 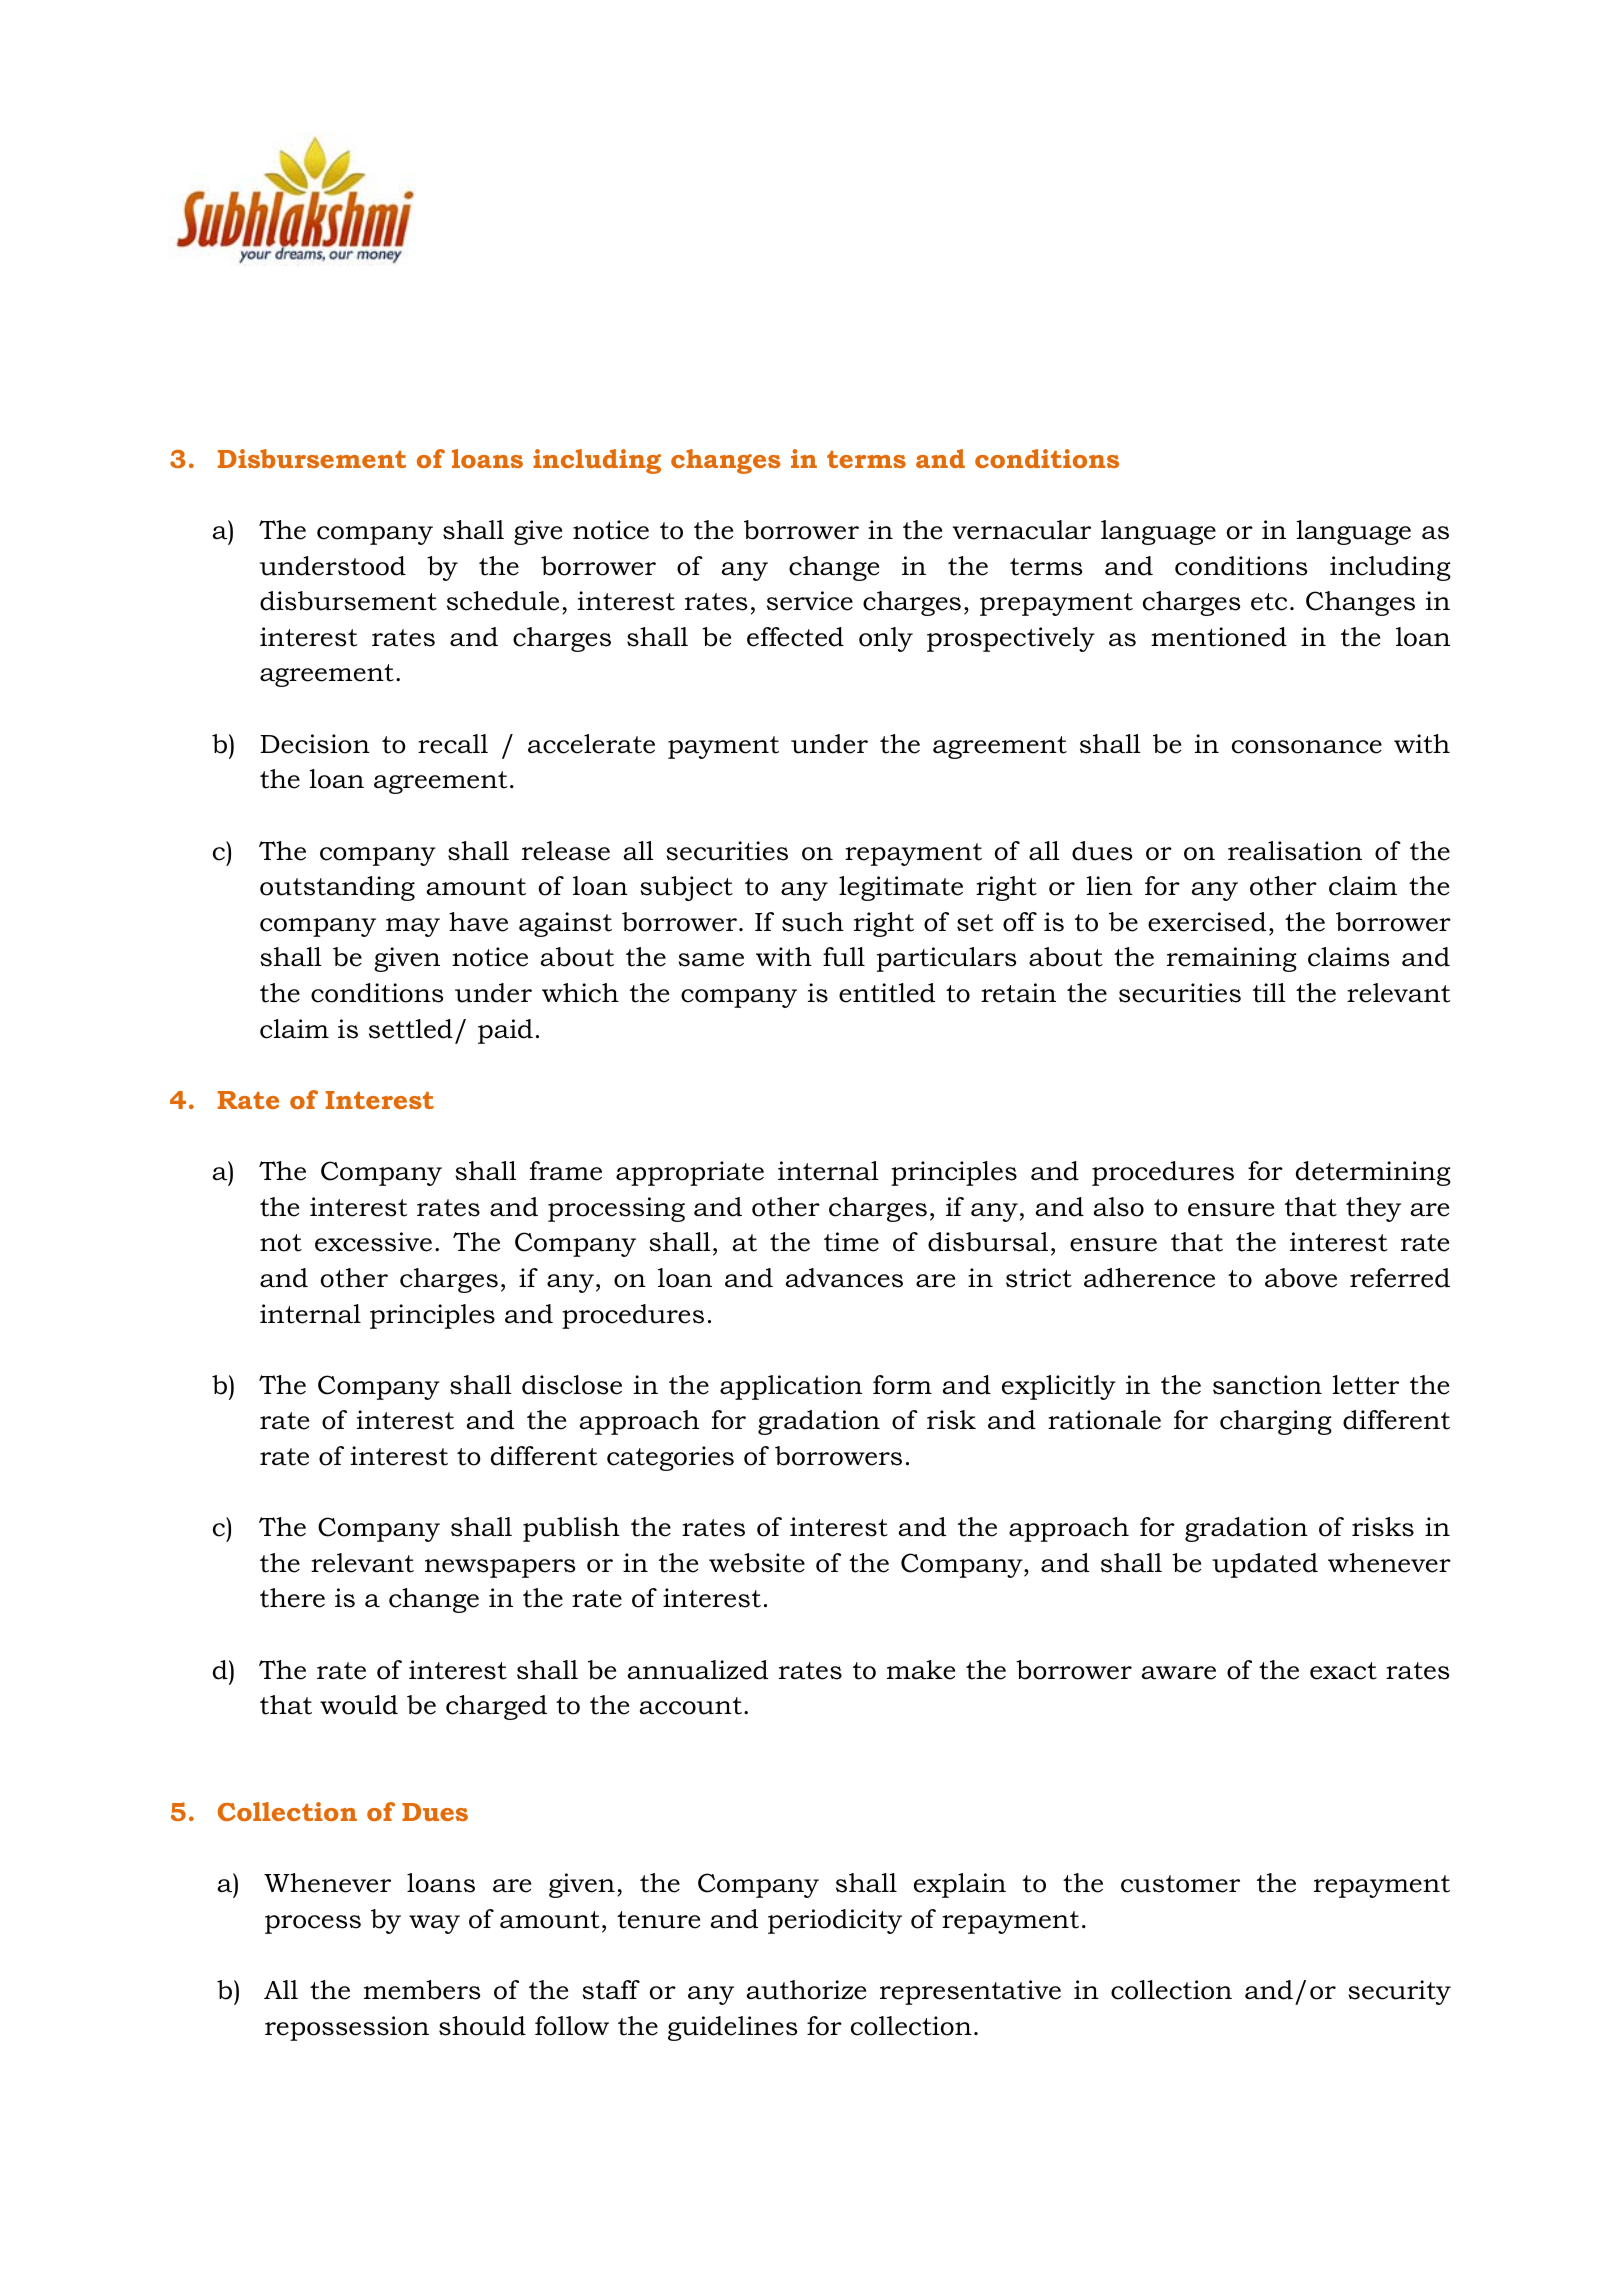 What do you see at coordinates (500, 1568) in the screenshot?
I see `newspapers` at bounding box center [500, 1568].
